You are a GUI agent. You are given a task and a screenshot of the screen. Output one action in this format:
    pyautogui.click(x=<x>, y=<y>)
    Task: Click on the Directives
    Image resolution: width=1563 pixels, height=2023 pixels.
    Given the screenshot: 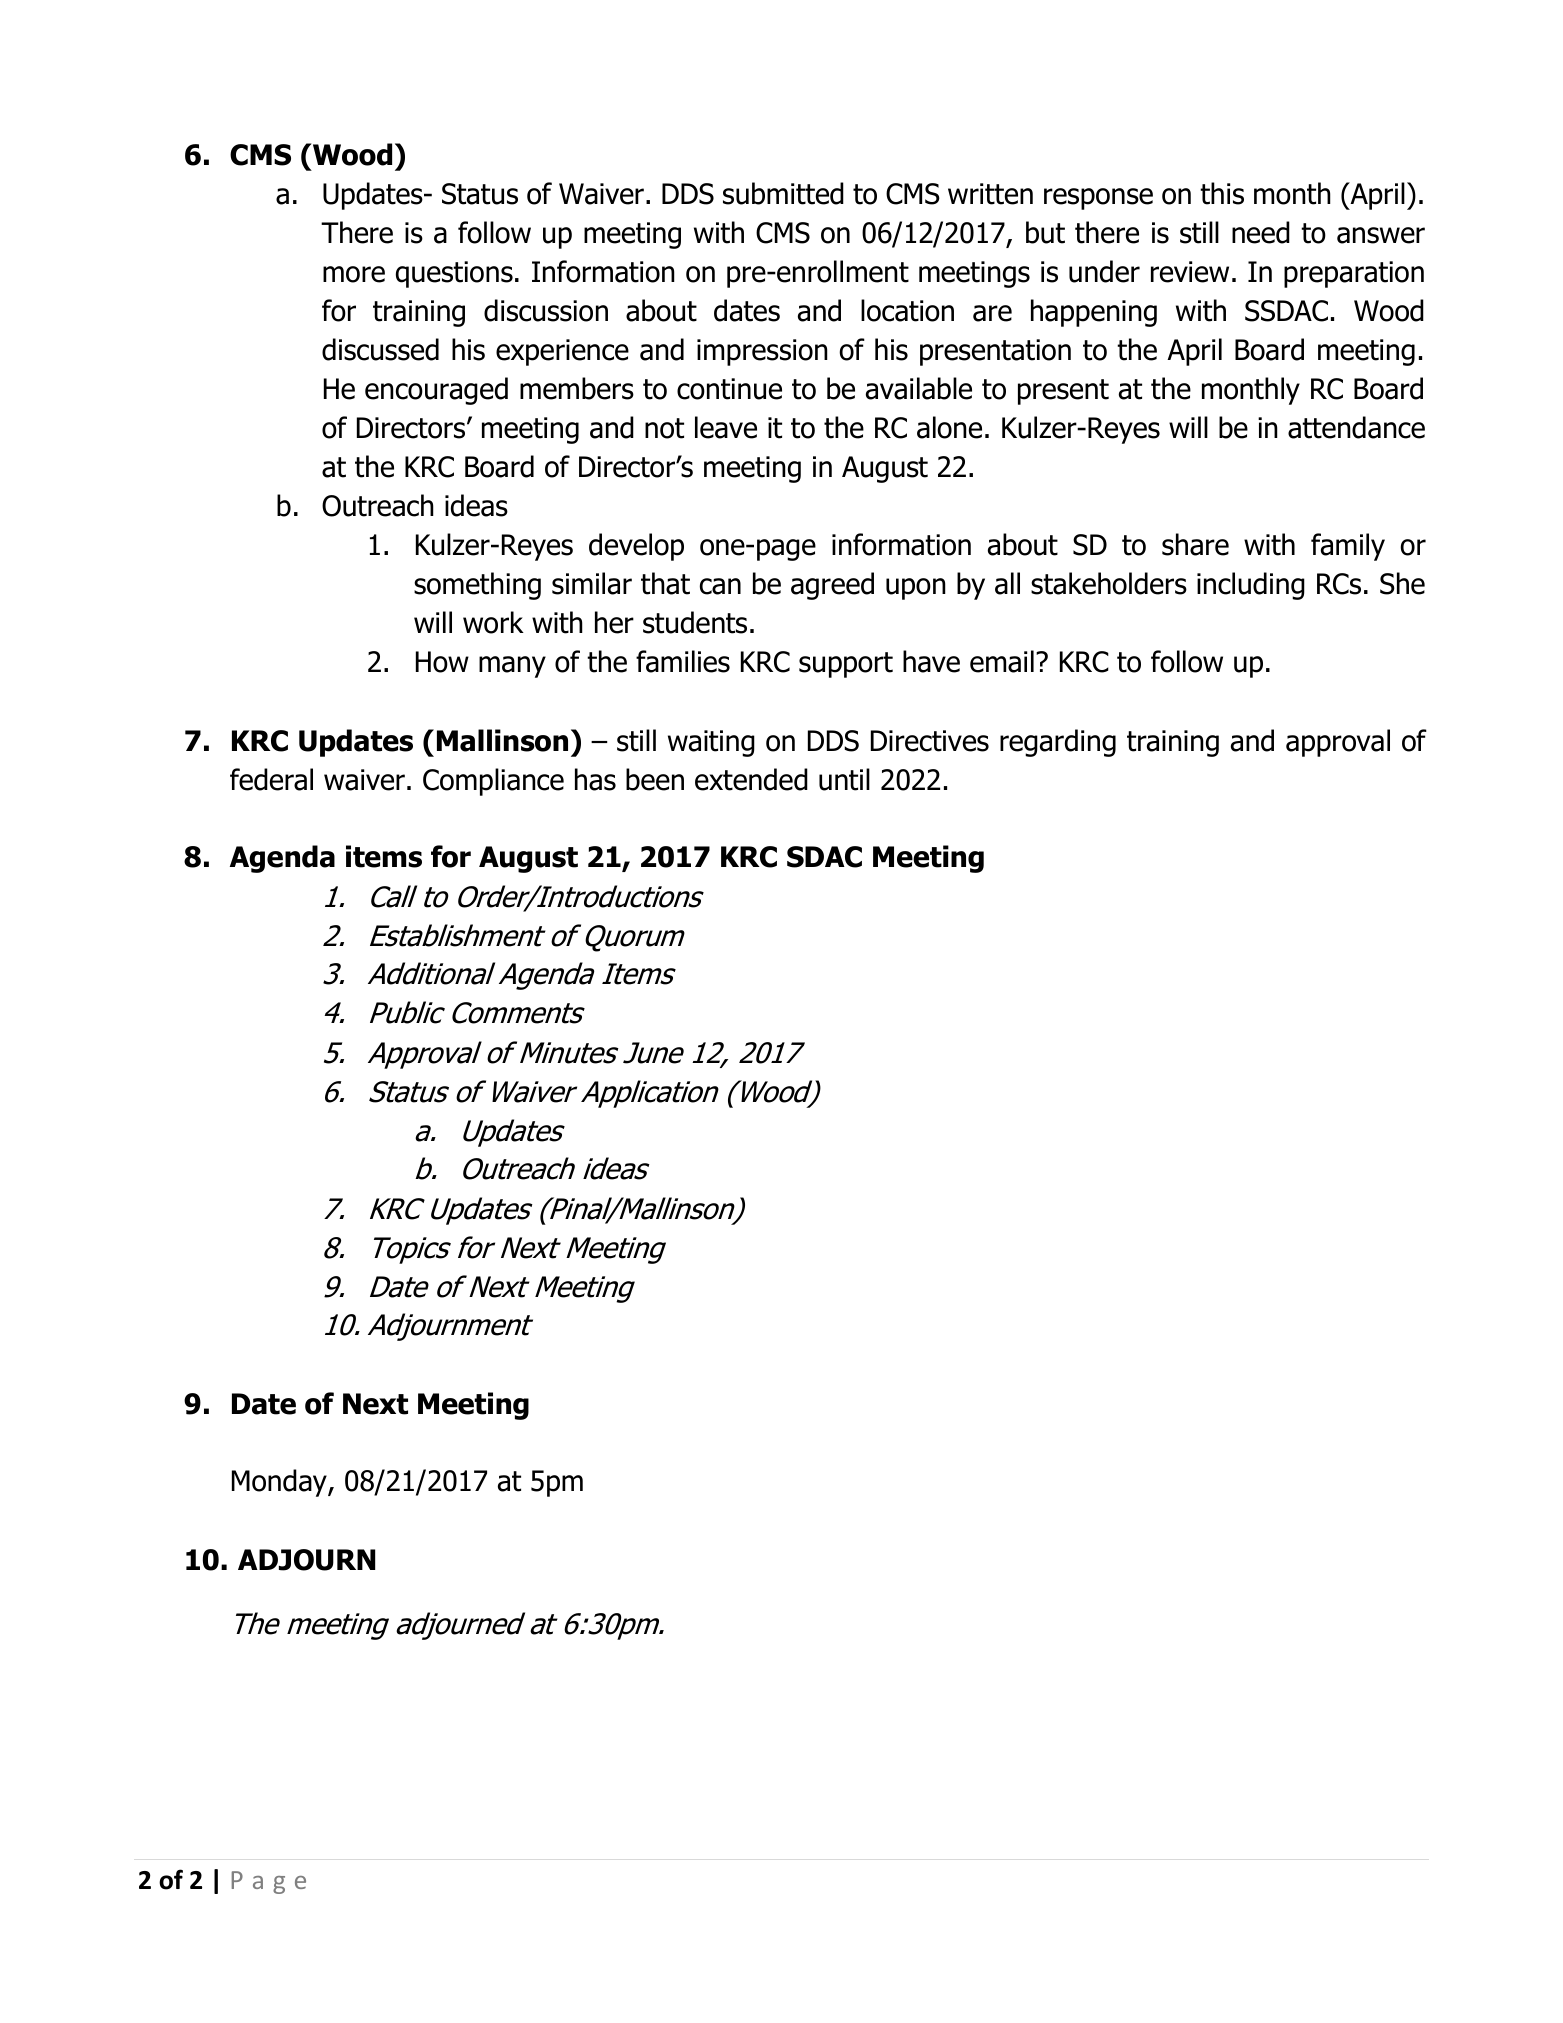 What is the action you would take?
    pyautogui.click(x=930, y=741)
